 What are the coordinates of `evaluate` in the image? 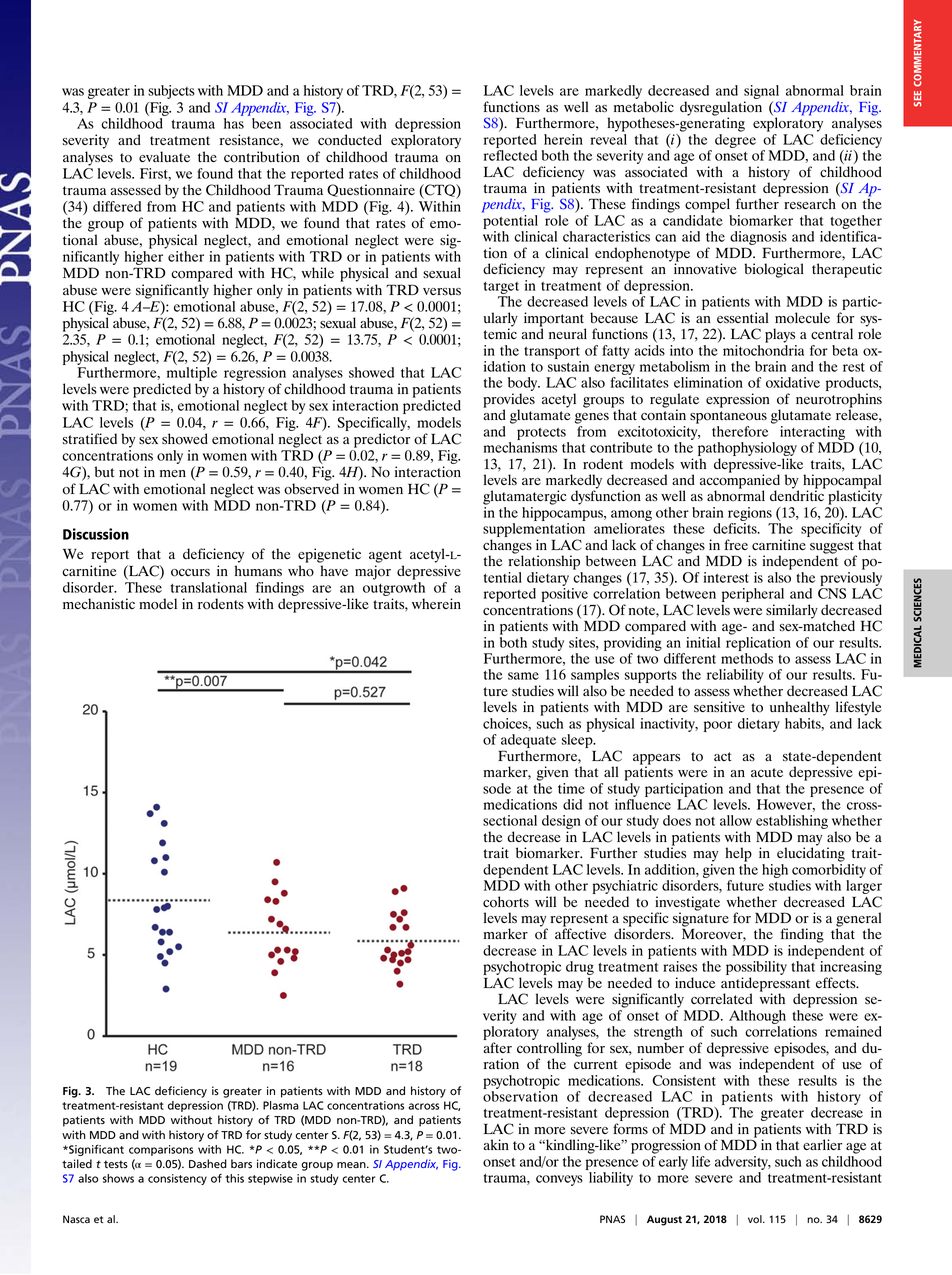 It's located at (164, 156).
